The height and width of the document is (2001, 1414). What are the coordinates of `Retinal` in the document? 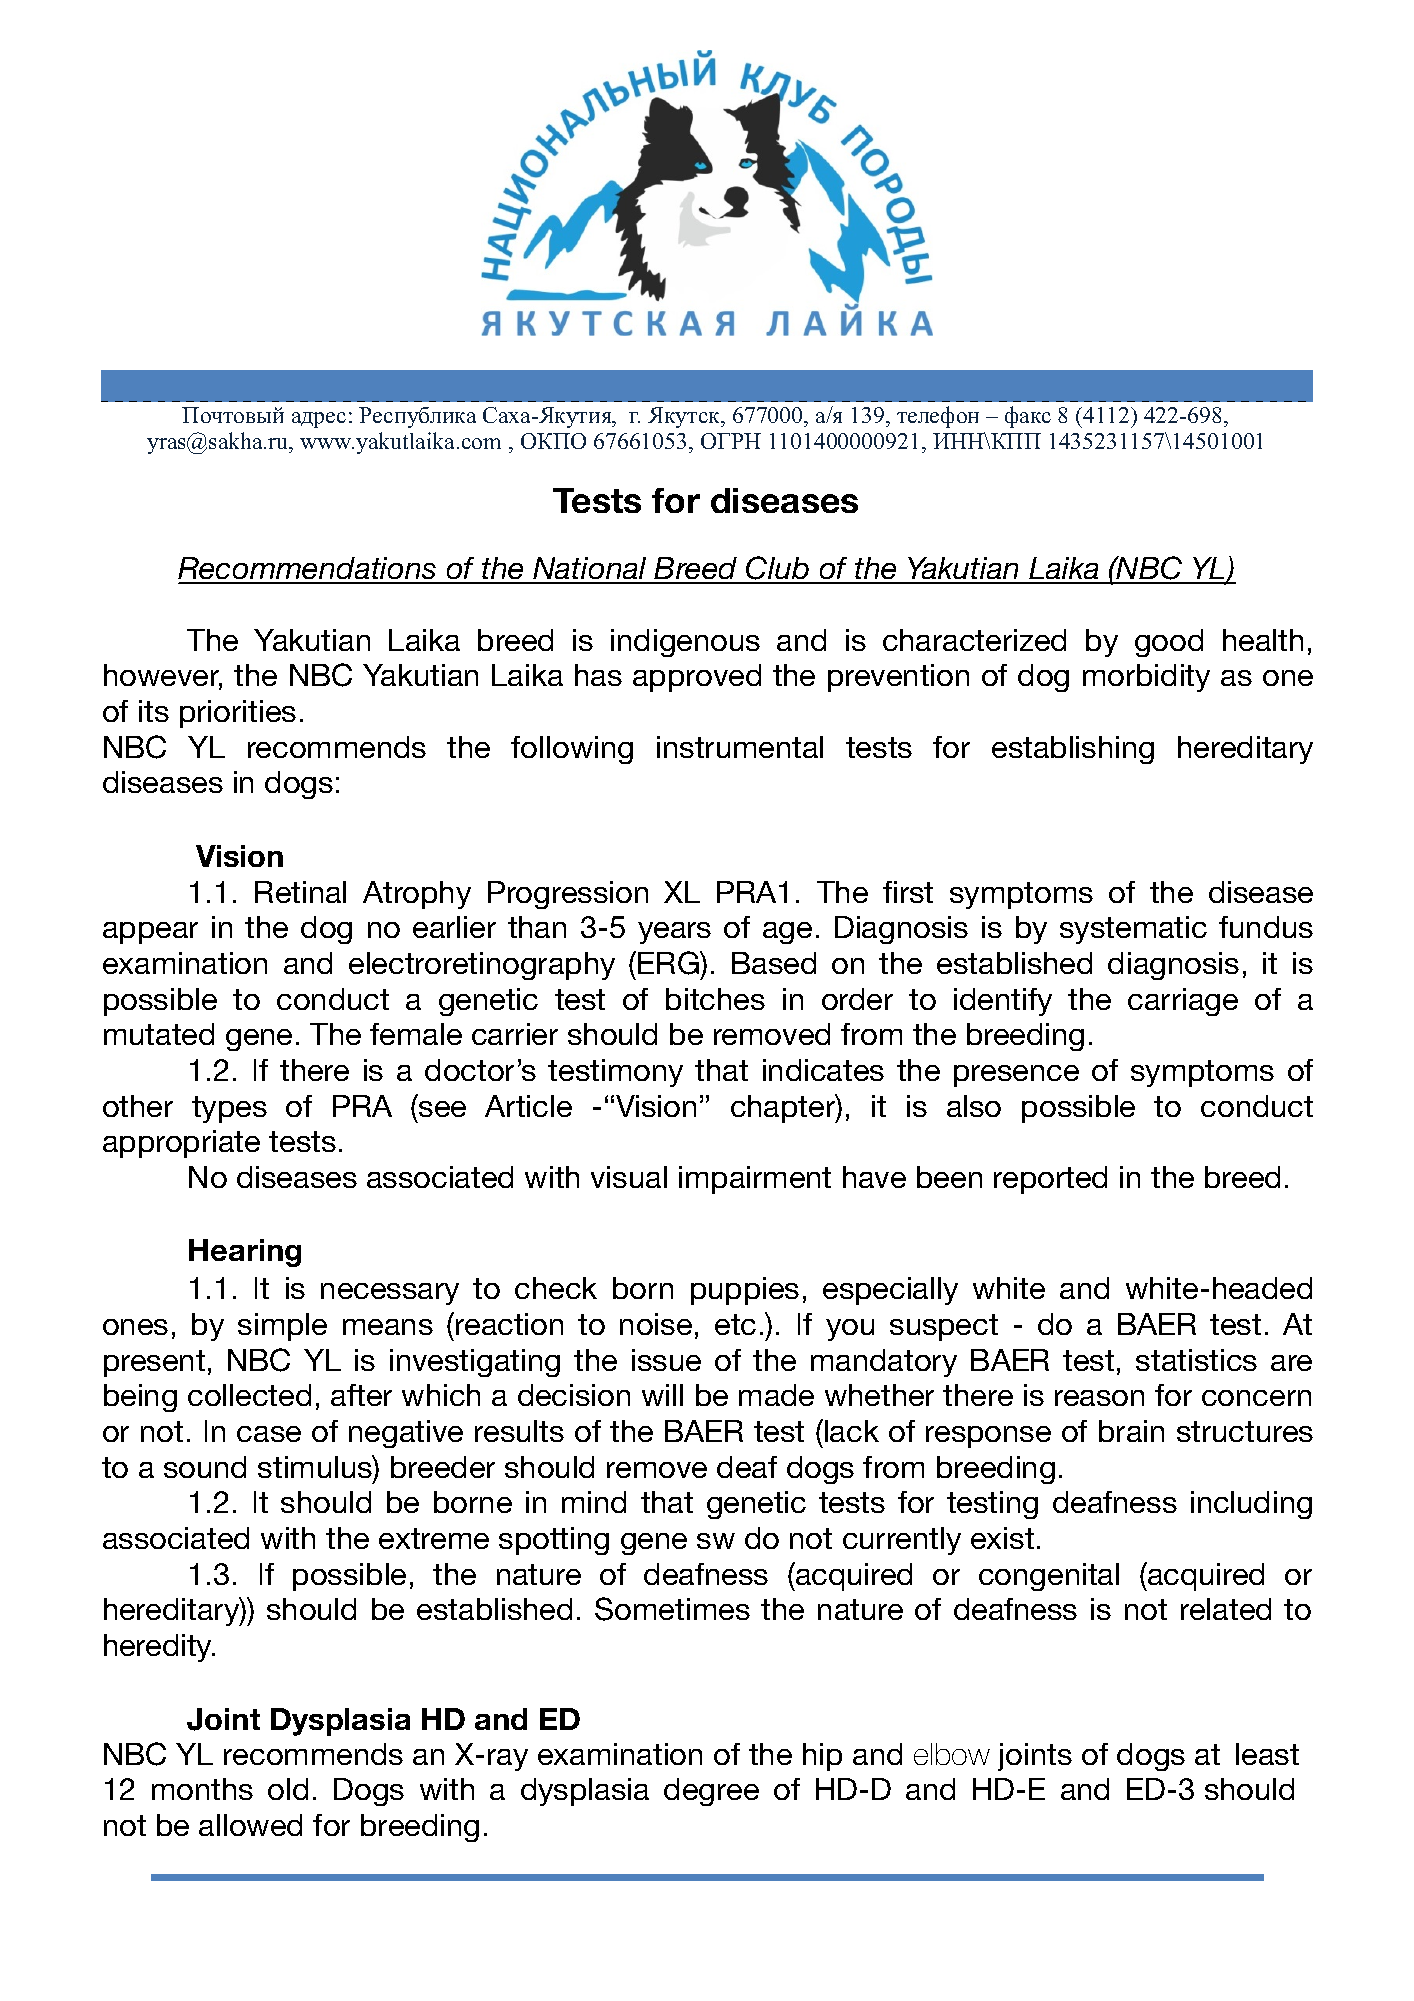 It's located at (300, 892).
